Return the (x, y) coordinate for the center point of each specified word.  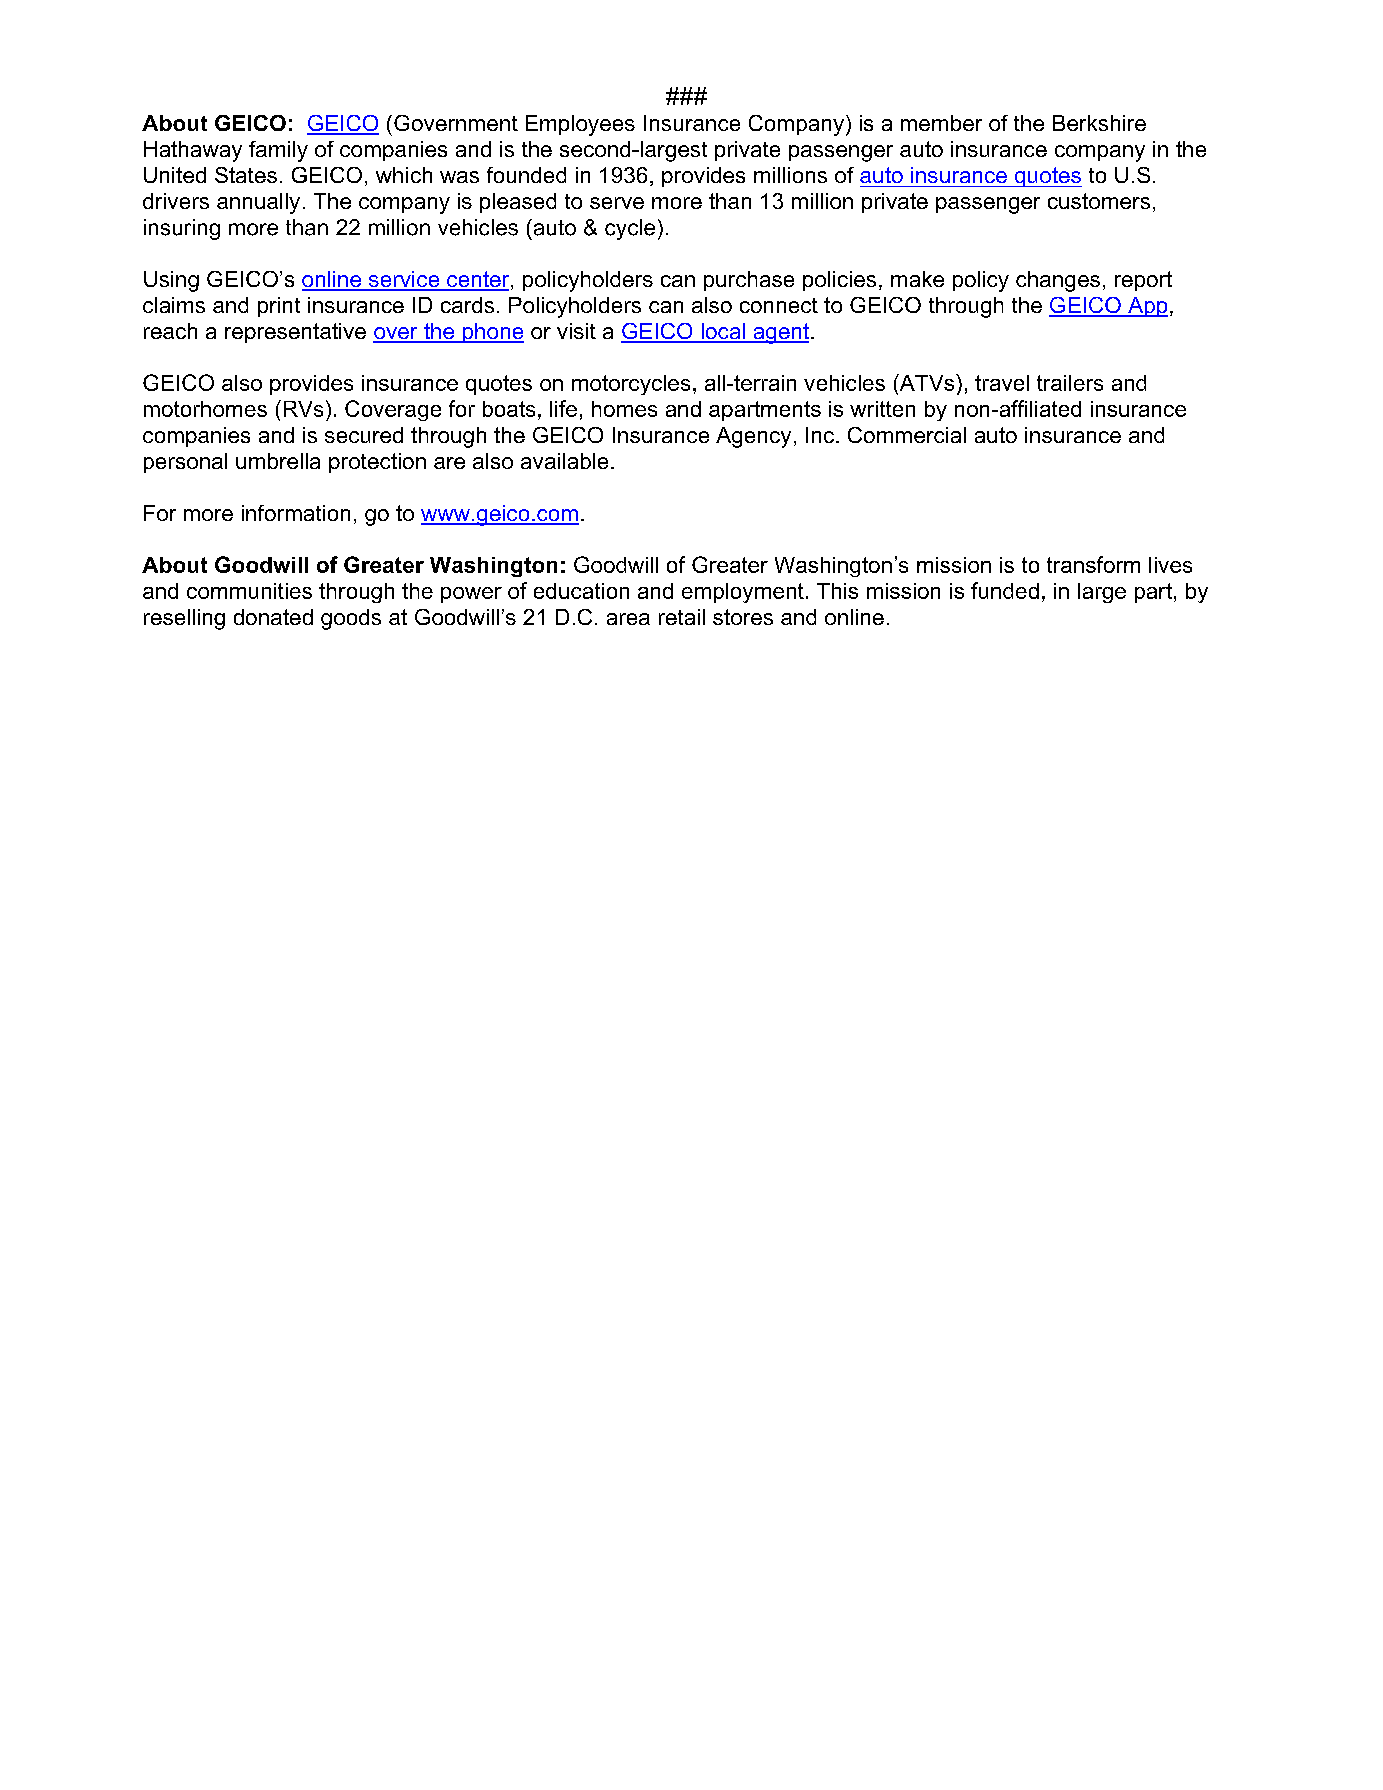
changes (1058, 281)
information (296, 513)
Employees (580, 125)
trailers (1070, 383)
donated (273, 617)
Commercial (907, 435)
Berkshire (1099, 123)
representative (295, 333)
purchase (749, 281)
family (278, 151)
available (564, 461)
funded (1005, 590)
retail (682, 617)
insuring (182, 229)
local (723, 332)
